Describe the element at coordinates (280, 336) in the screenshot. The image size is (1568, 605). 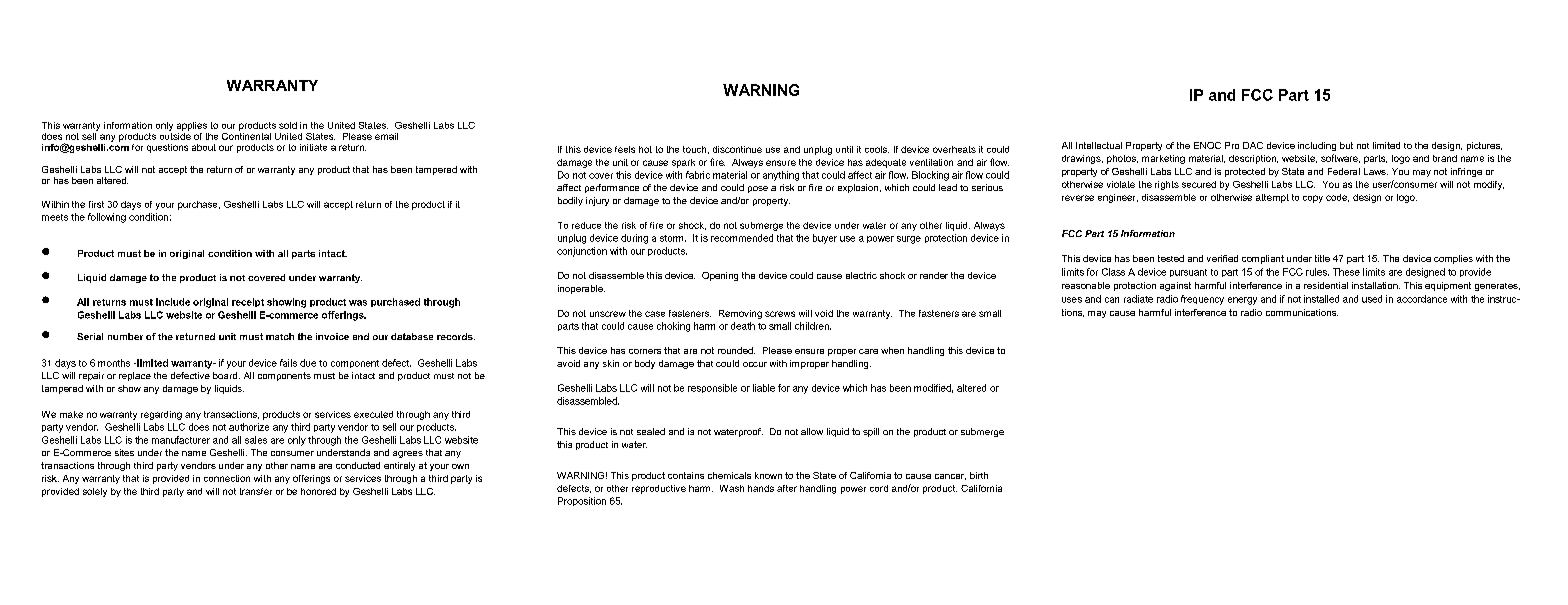
I see `match` at that location.
